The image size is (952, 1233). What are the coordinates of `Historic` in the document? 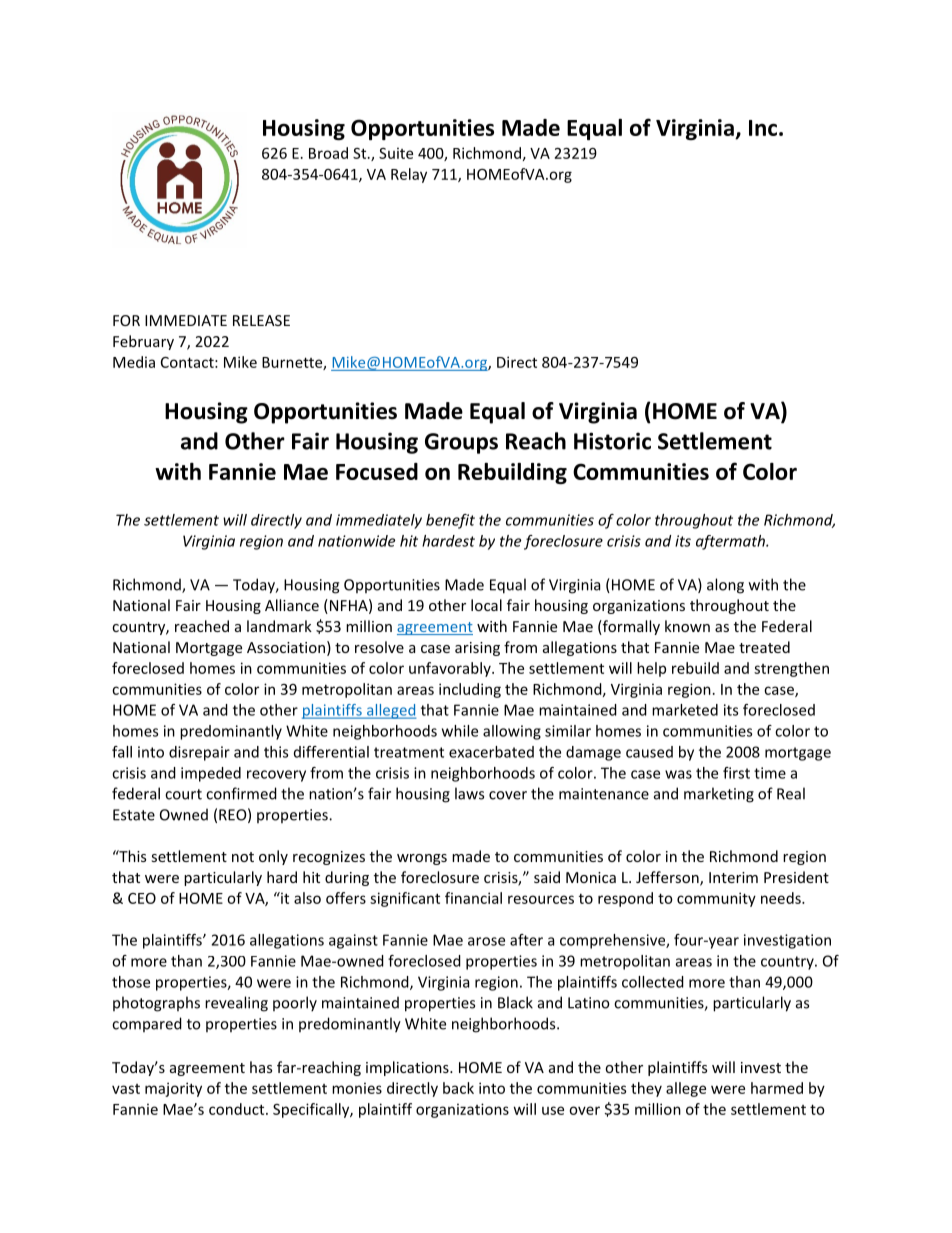 It's located at (612, 441).
